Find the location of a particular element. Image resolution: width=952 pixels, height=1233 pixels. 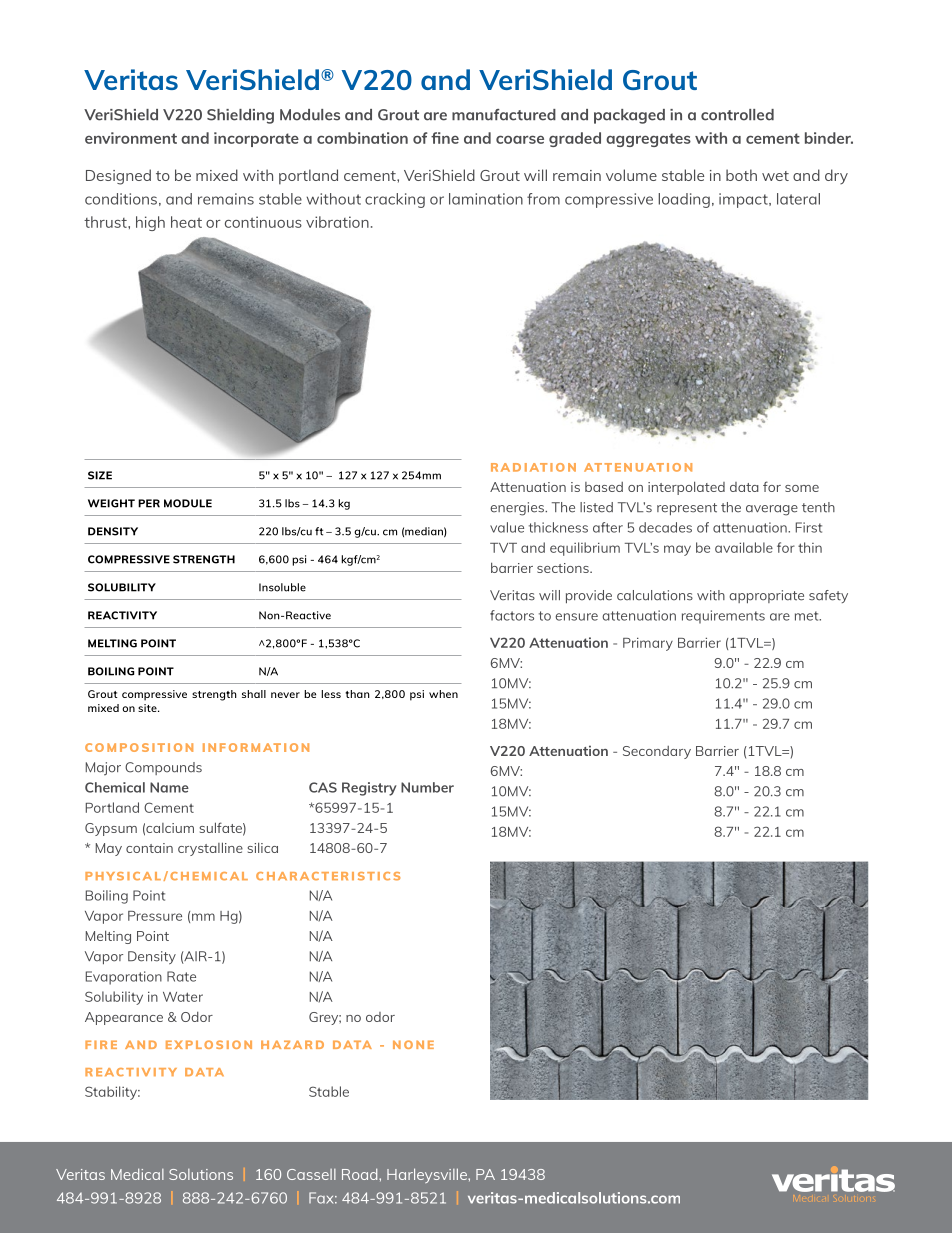

Secondary is located at coordinates (657, 752).
